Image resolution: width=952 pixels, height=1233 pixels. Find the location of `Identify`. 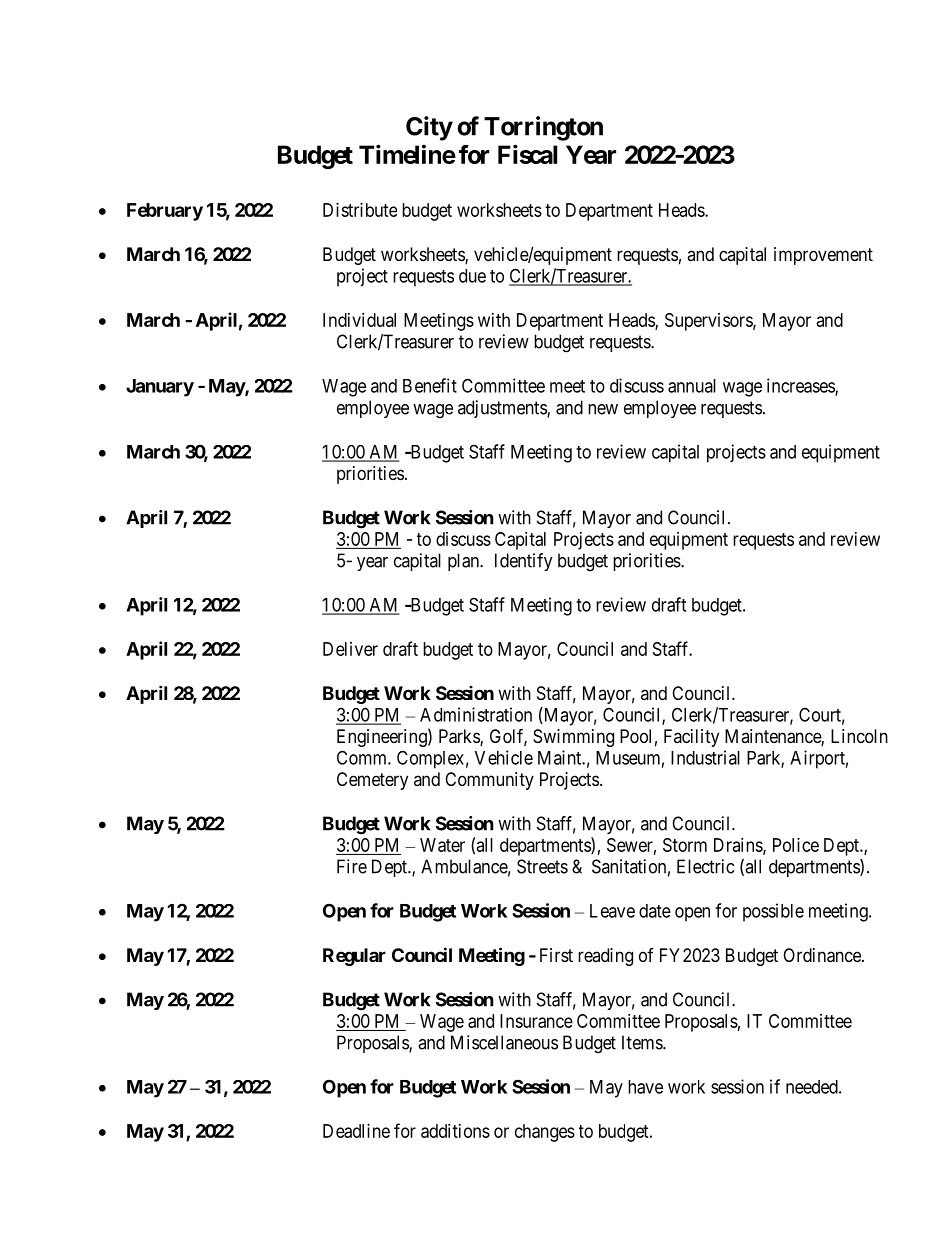

Identify is located at coordinates (524, 562).
